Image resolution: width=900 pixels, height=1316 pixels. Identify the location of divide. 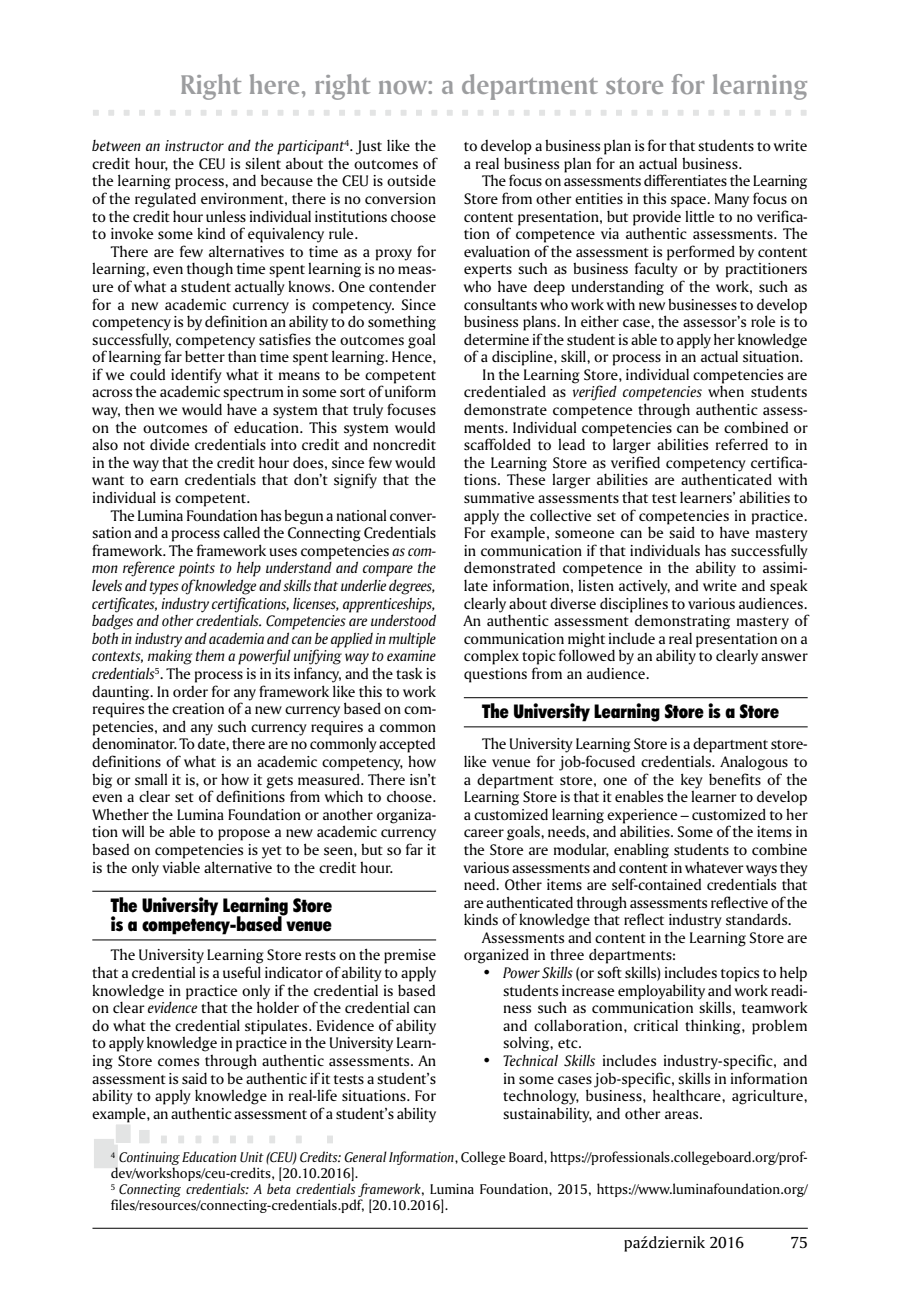
(170, 444).
